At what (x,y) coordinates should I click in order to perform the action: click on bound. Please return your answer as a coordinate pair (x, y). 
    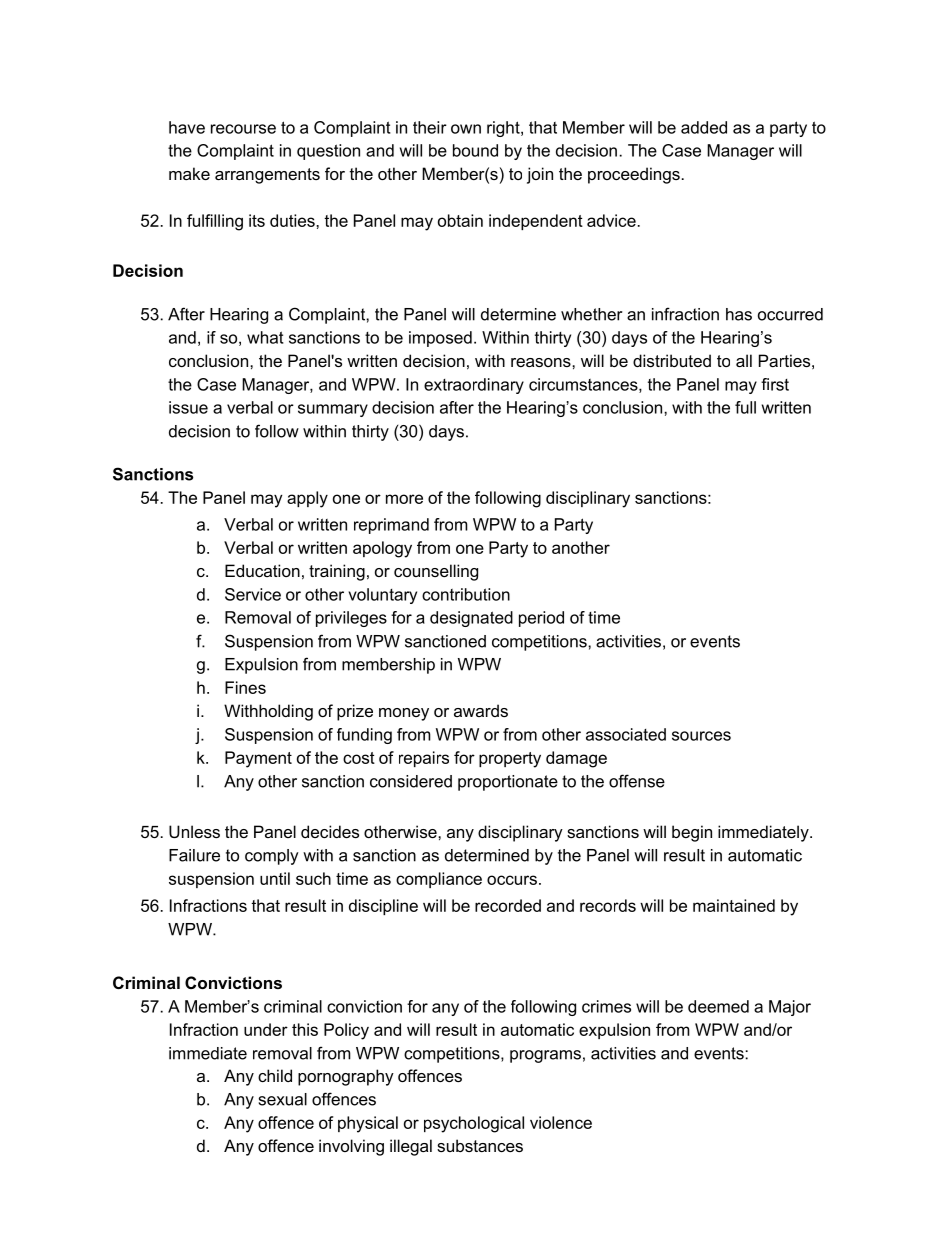
    Looking at the image, I should click on (475, 150).
